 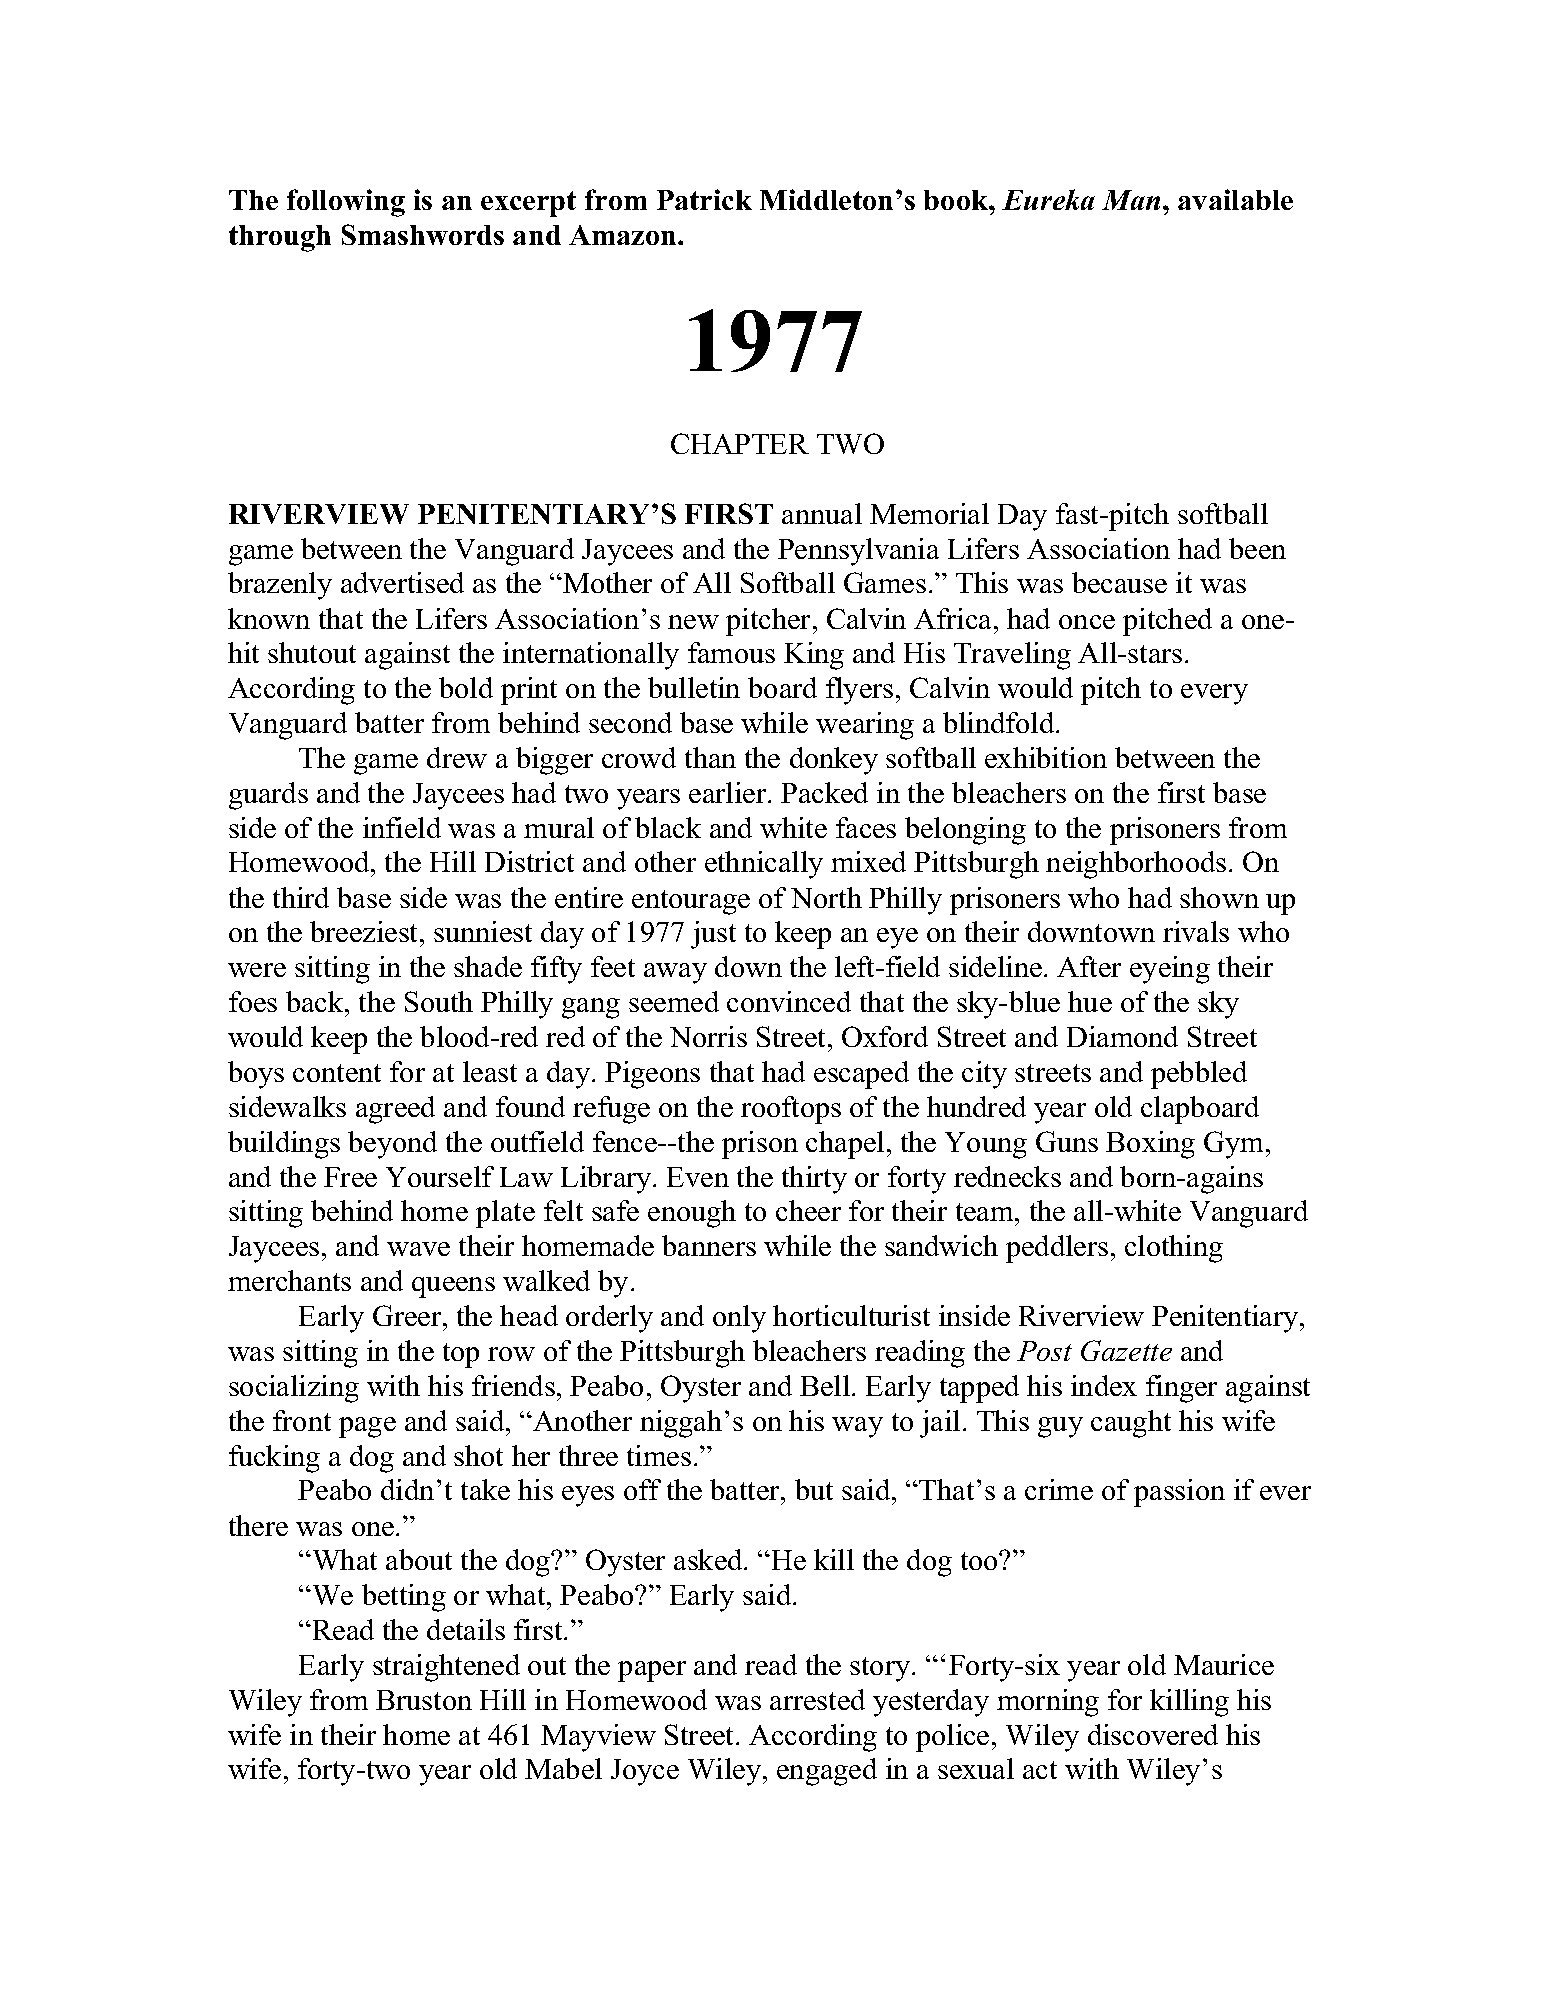 What do you see at coordinates (423, 234) in the image?
I see `Smashwords` at bounding box center [423, 234].
